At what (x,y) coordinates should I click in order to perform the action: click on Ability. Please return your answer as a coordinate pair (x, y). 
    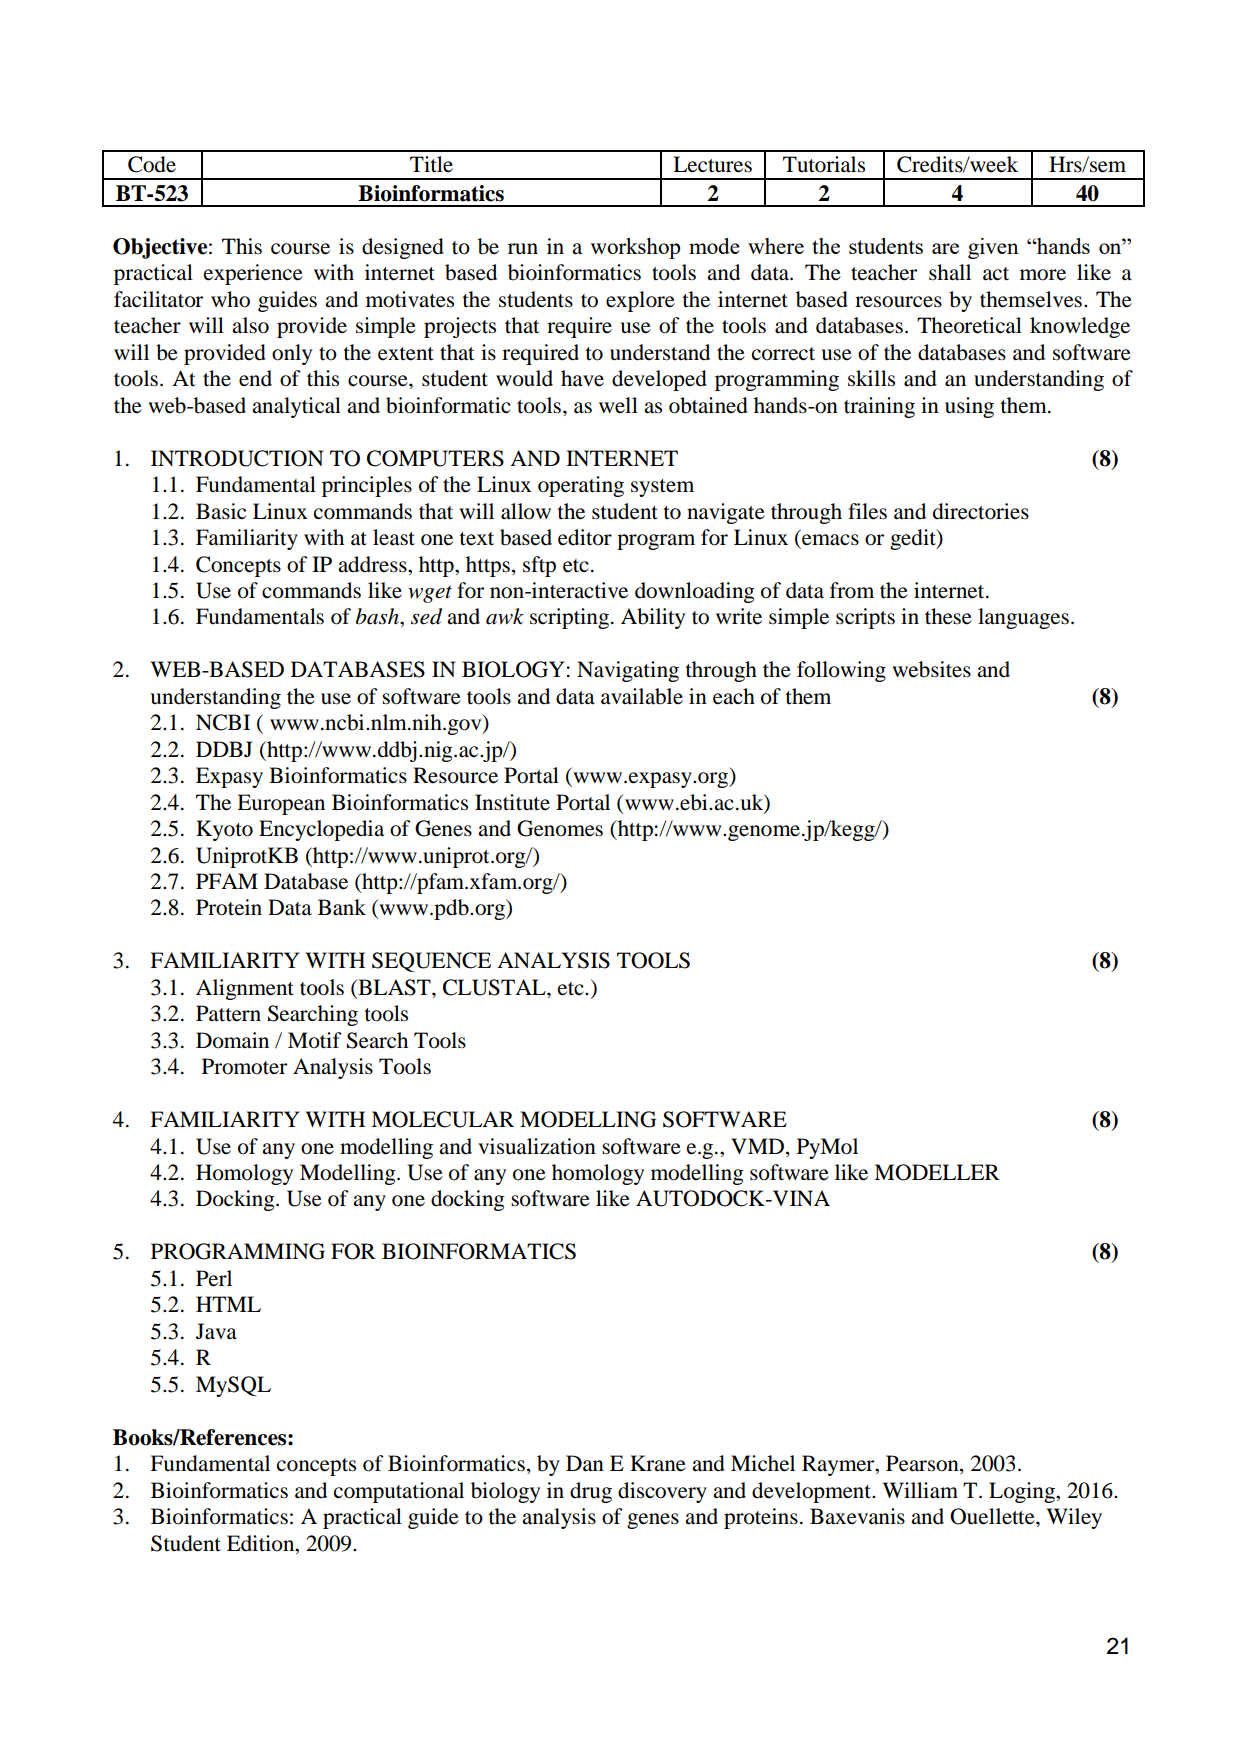
    Looking at the image, I should click on (653, 618).
